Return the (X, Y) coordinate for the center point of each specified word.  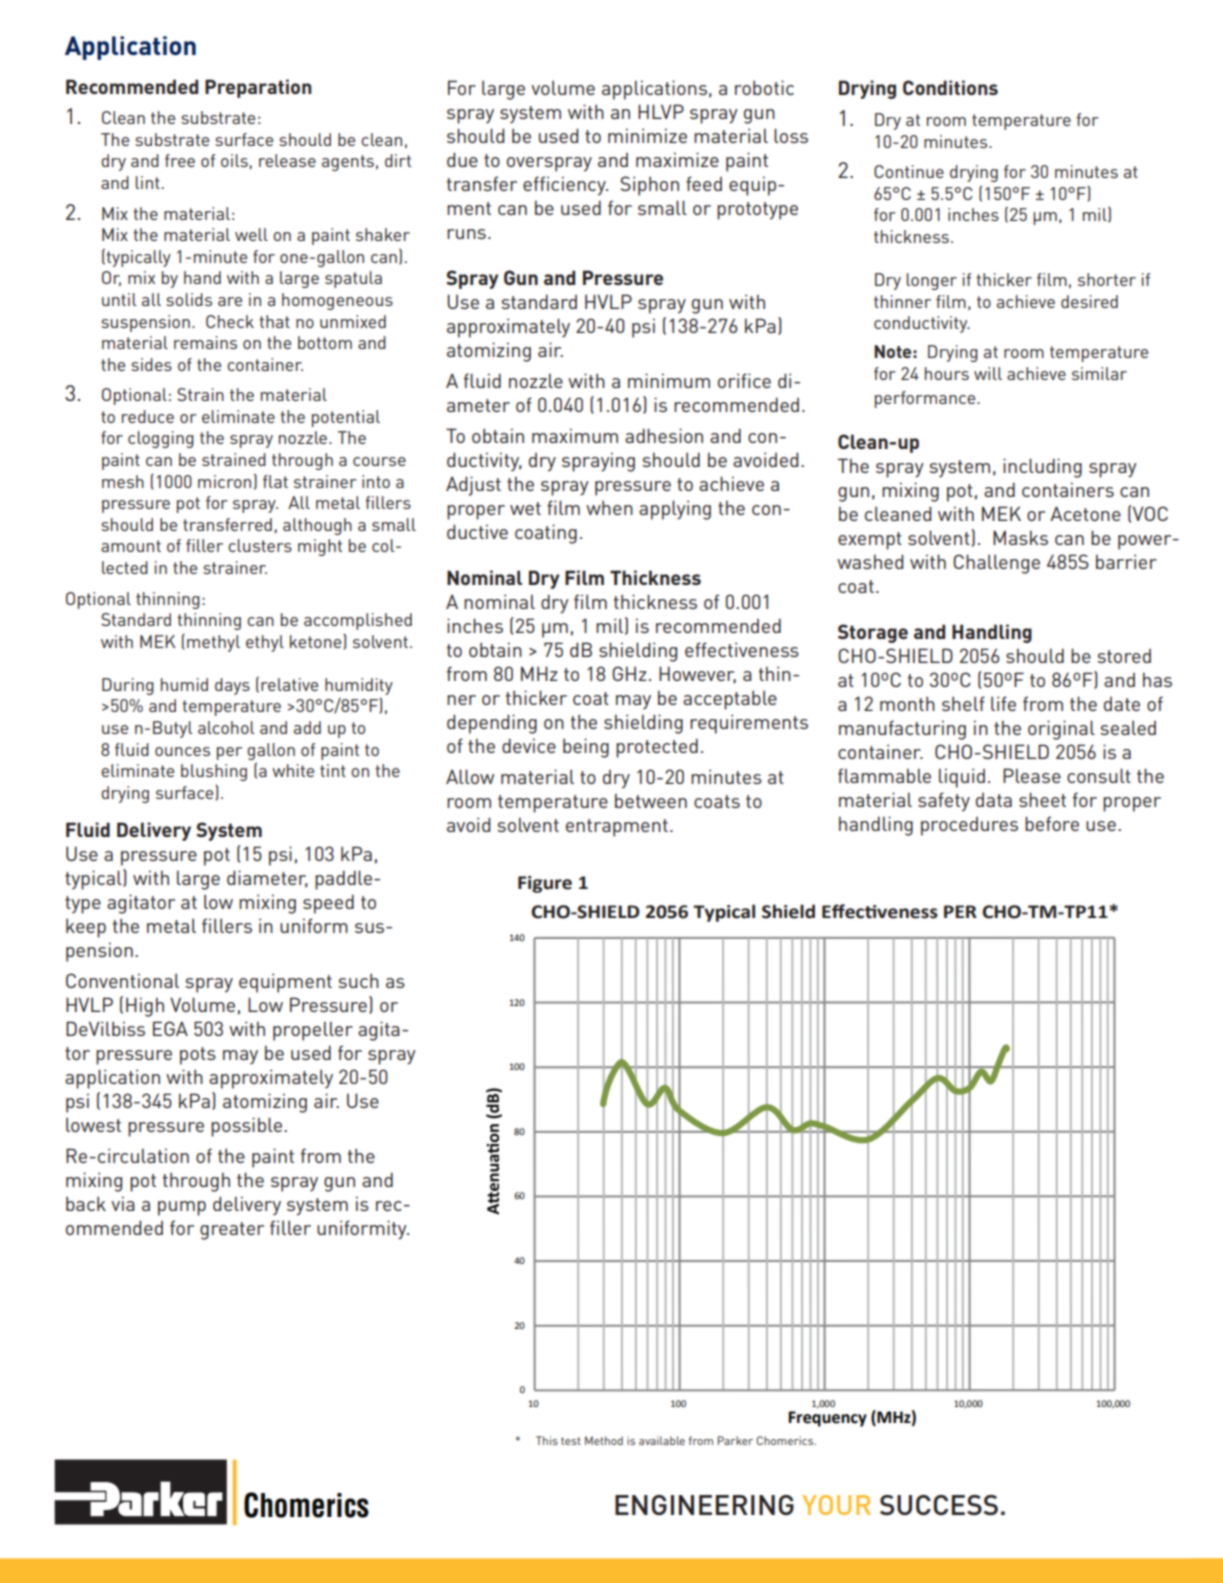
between (651, 801)
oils (234, 160)
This (547, 1440)
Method (604, 1440)
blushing (214, 772)
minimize (647, 135)
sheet (1042, 799)
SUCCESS (939, 1505)
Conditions (950, 87)
